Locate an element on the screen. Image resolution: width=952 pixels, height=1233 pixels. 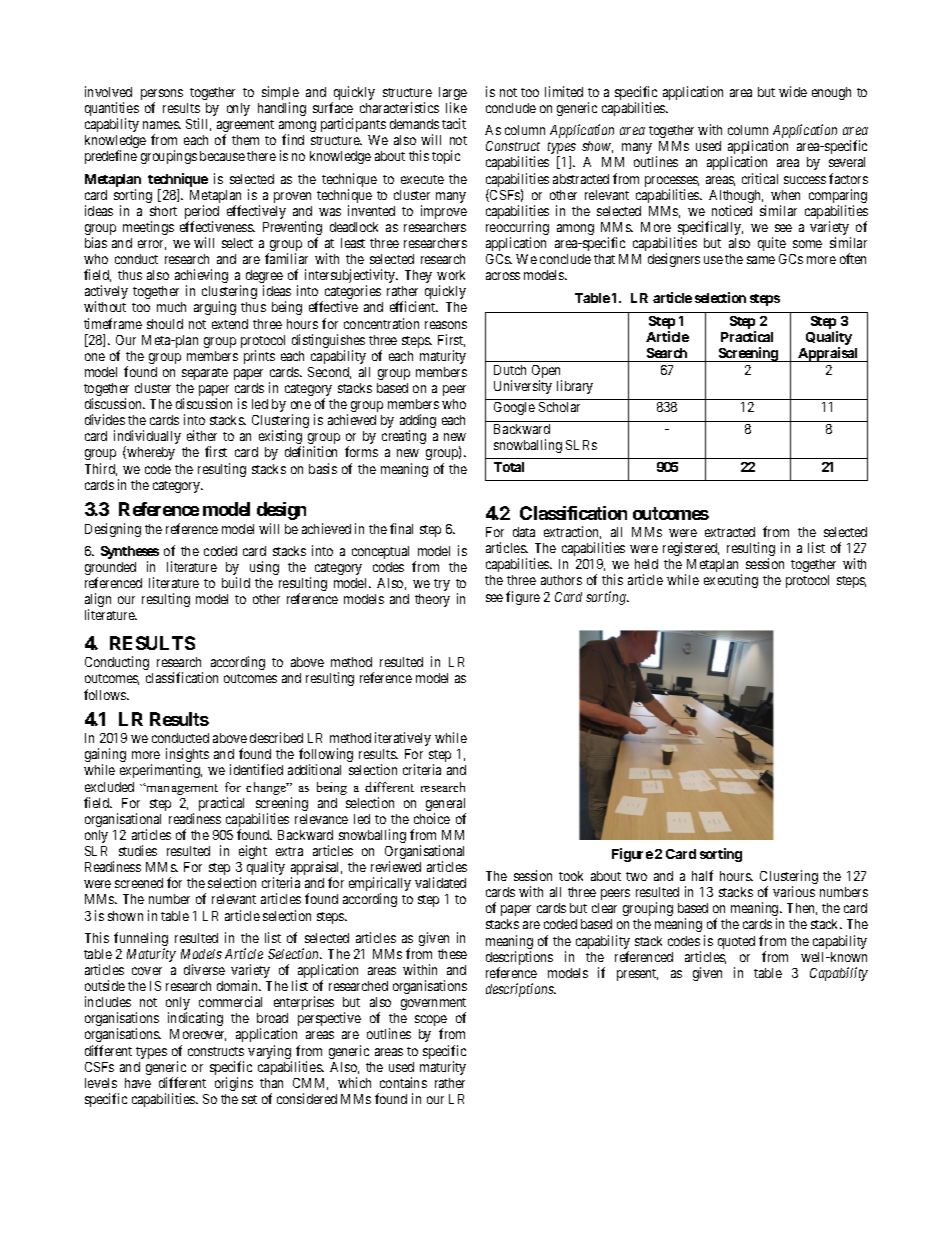
same is located at coordinates (761, 260).
